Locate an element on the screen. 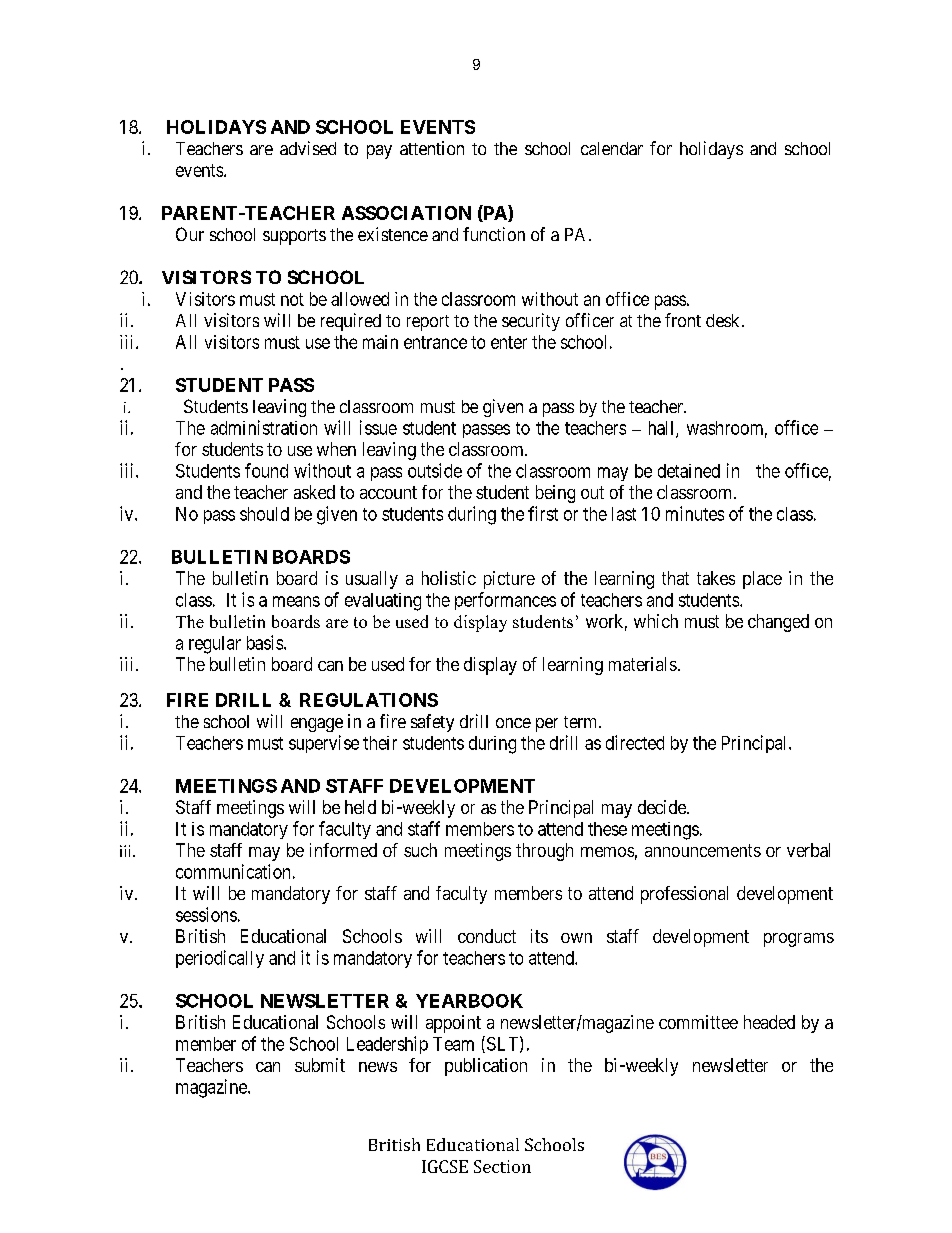  administration is located at coordinates (264, 427).
